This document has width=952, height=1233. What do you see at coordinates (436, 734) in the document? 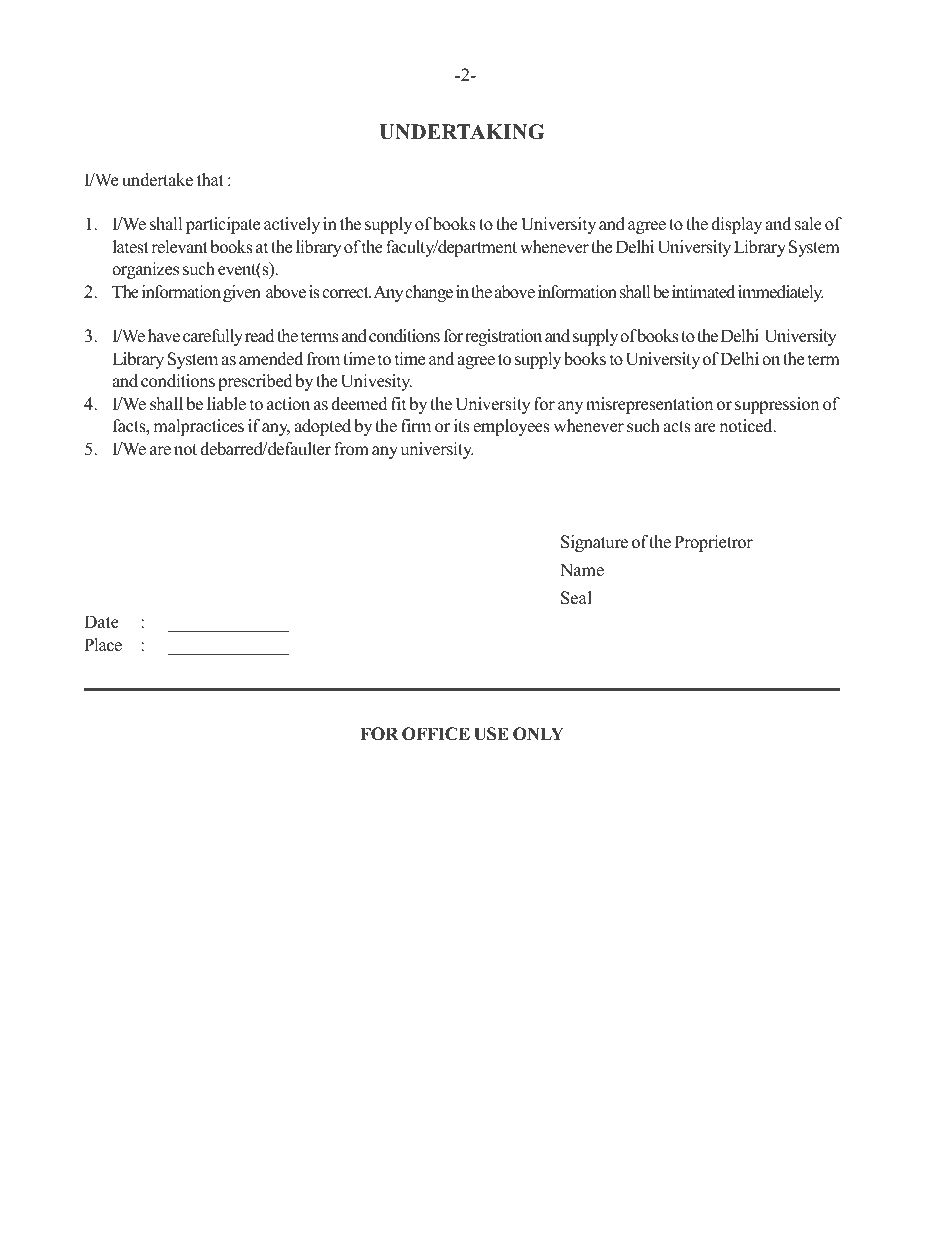
I see `OFFICE` at bounding box center [436, 734].
